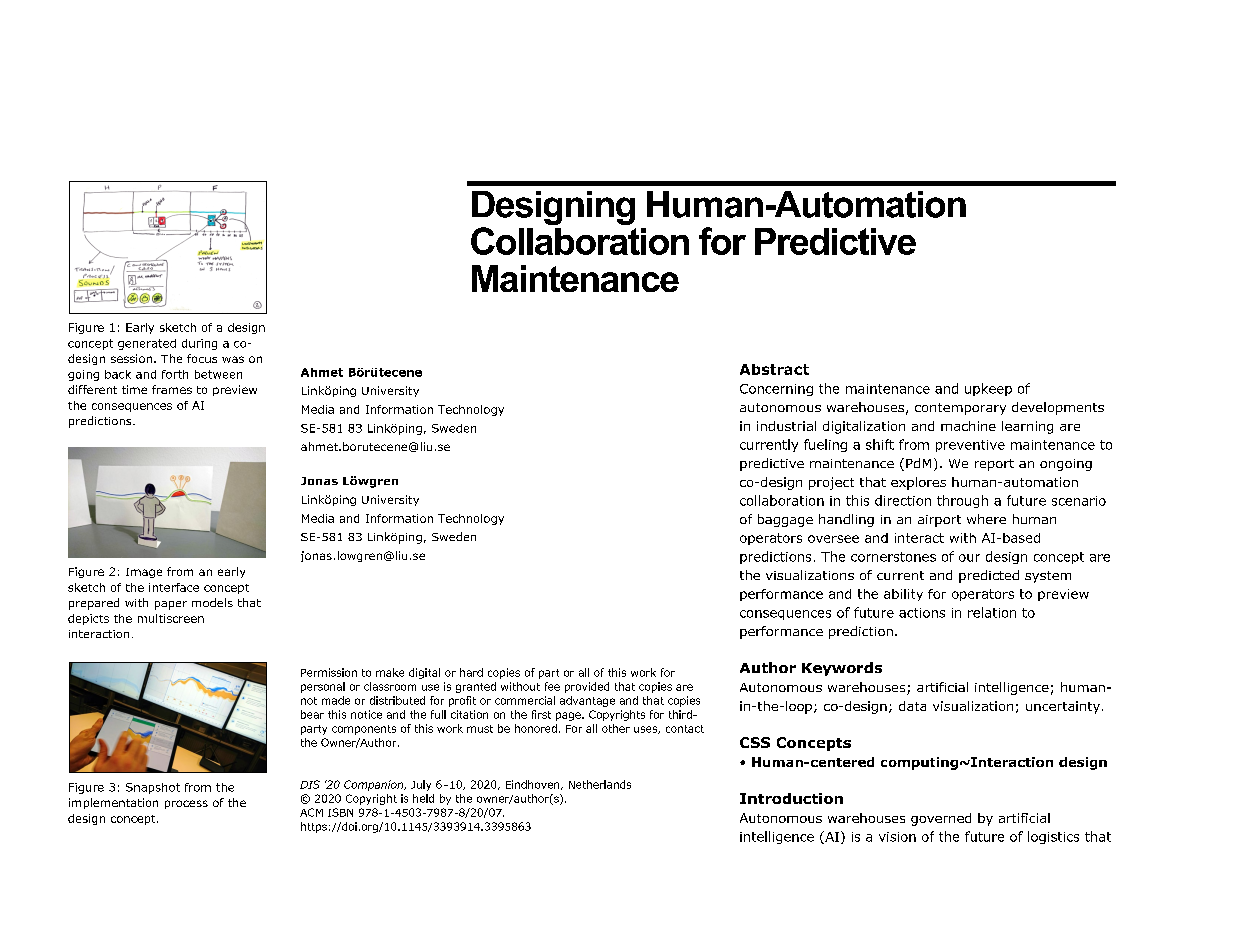  What do you see at coordinates (992, 612) in the screenshot?
I see `relation` at bounding box center [992, 612].
